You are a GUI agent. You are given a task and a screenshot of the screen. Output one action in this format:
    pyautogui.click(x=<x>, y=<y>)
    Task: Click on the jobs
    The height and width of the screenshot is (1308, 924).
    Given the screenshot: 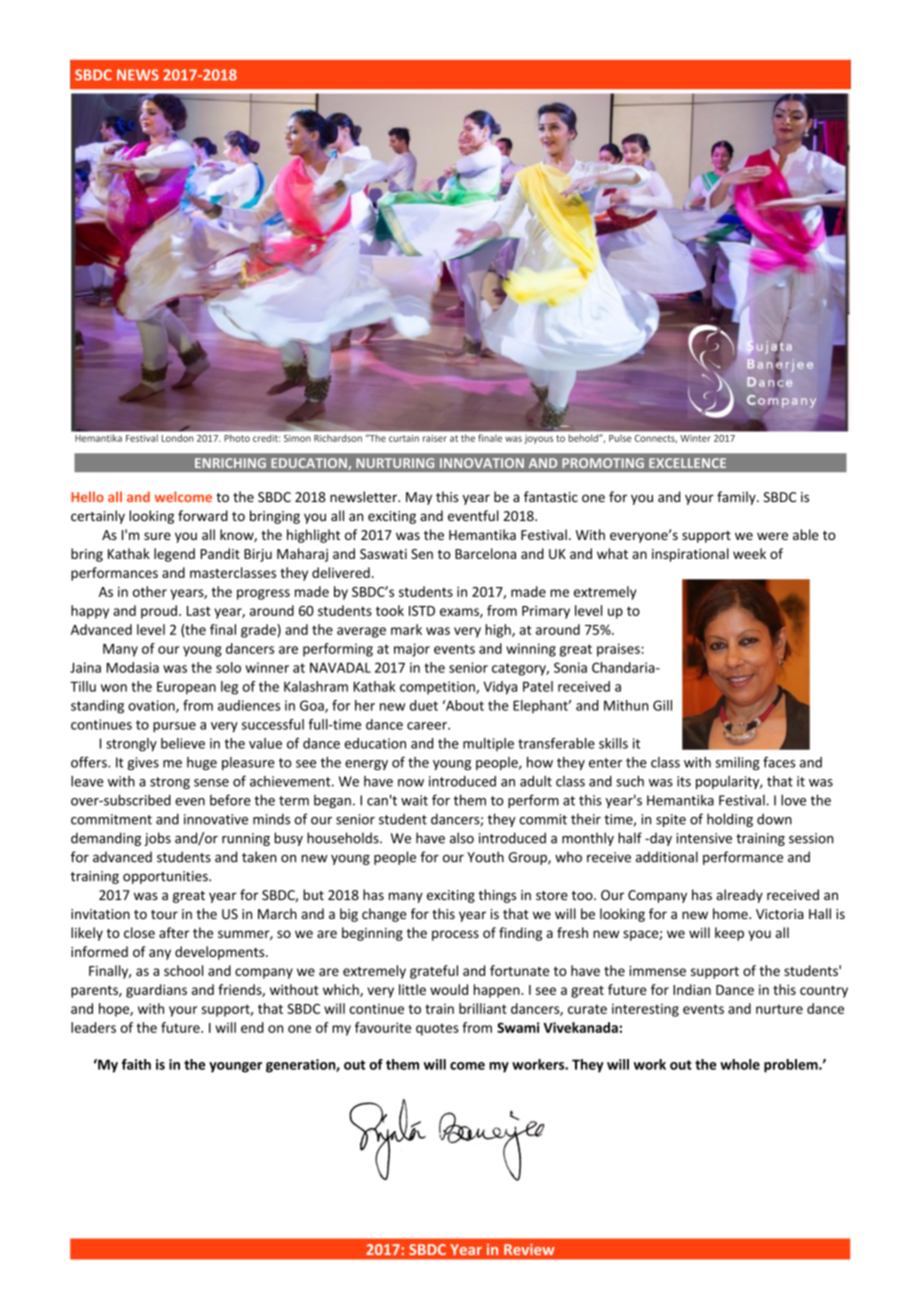 What is the action you would take?
    pyautogui.click(x=157, y=839)
